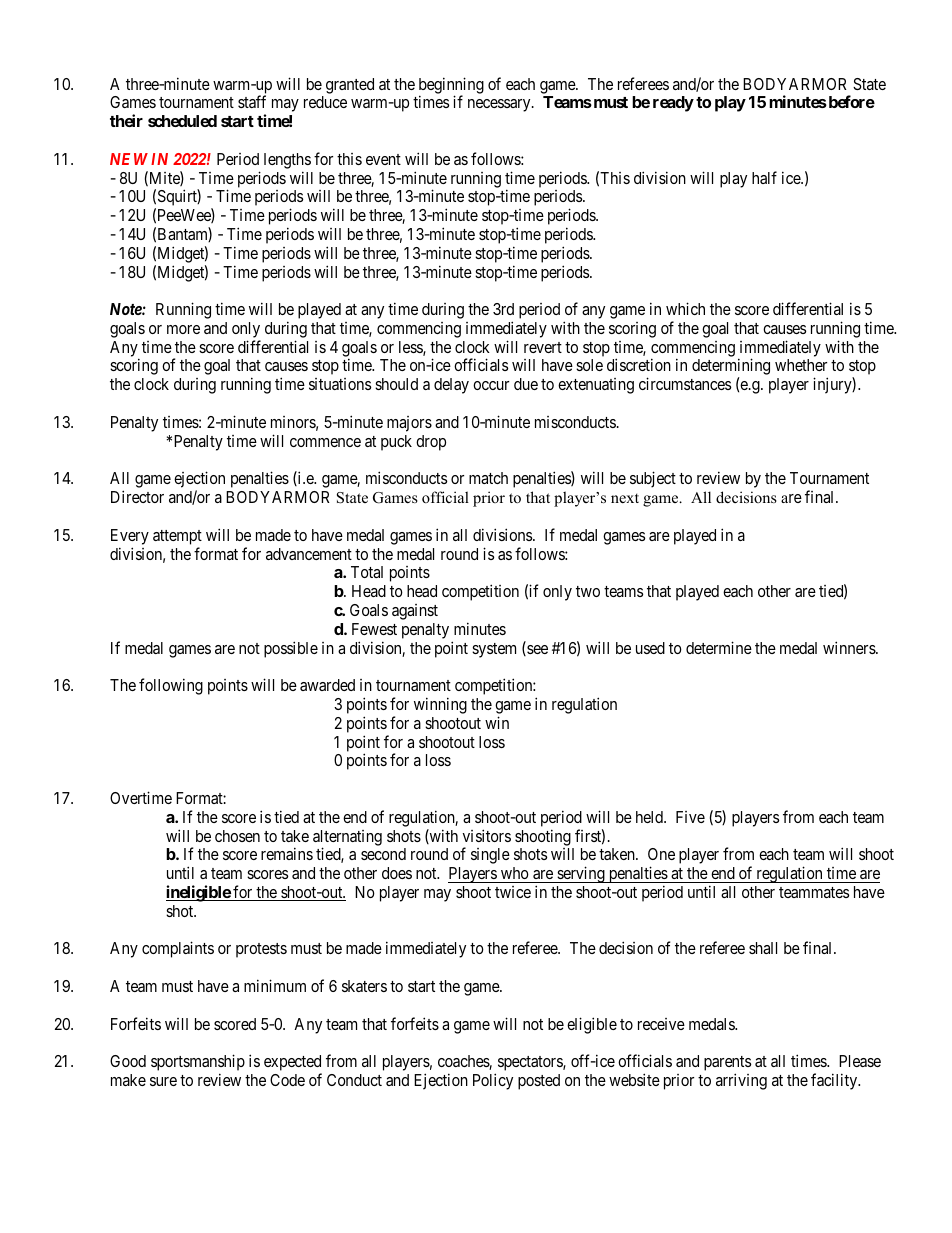  Describe the element at coordinates (415, 612) in the page. I see `against` at that location.
